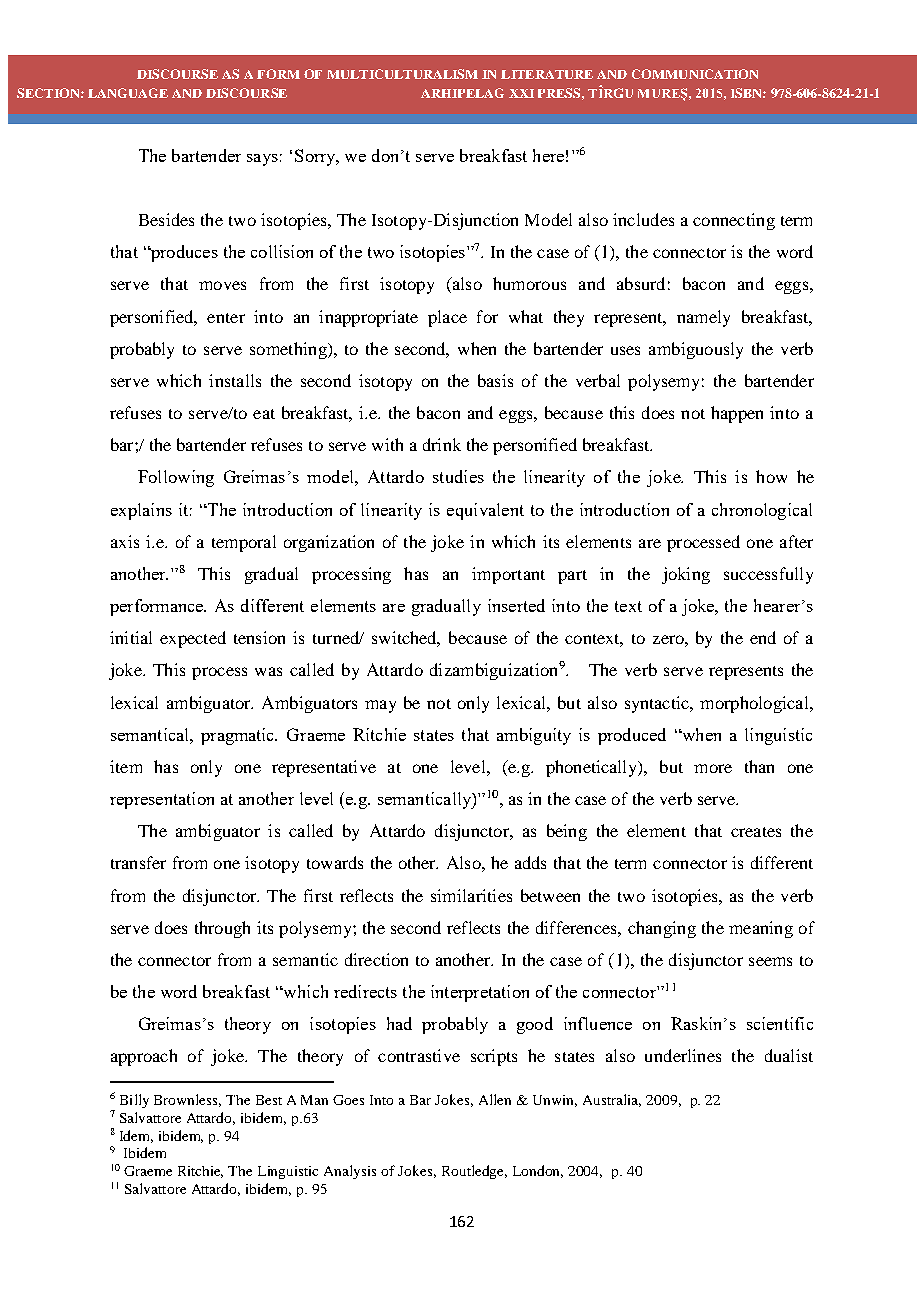 The height and width of the page is (1308, 924). What do you see at coordinates (686, 575) in the page?
I see `joking` at bounding box center [686, 575].
